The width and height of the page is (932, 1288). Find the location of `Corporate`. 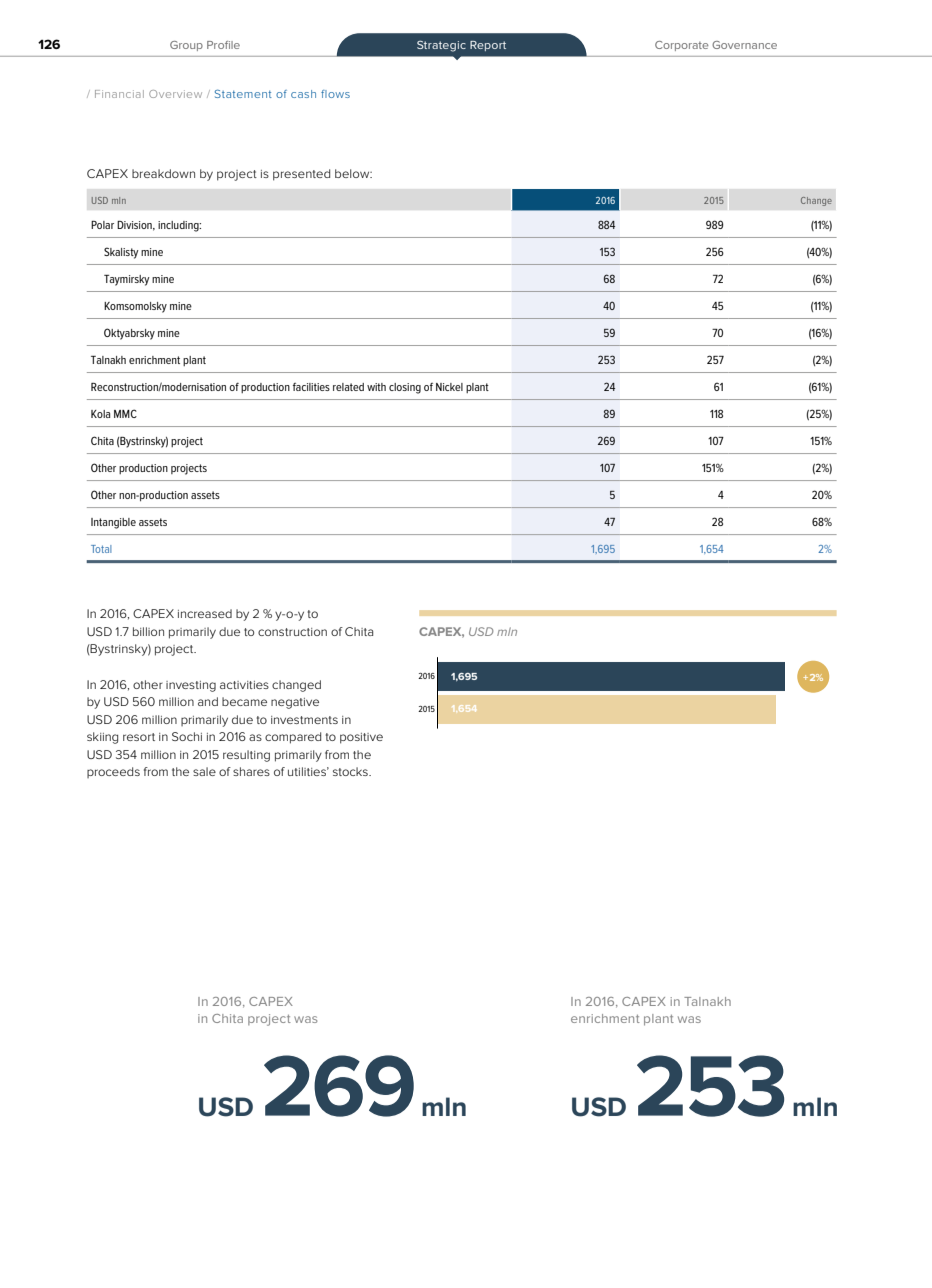

Corporate is located at coordinates (681, 46).
